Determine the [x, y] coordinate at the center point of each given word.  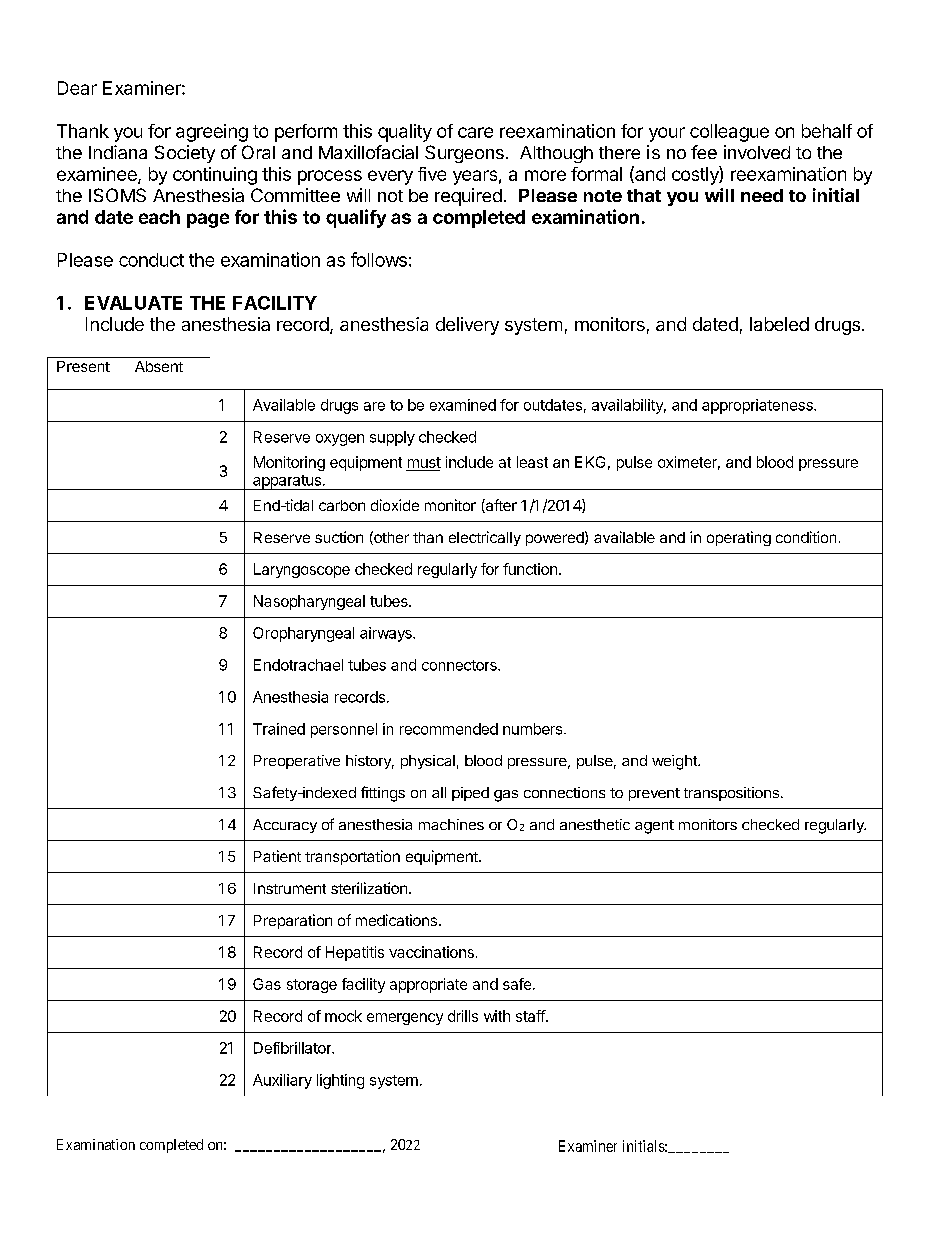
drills [463, 1016]
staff [531, 1016]
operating [739, 538]
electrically [485, 538]
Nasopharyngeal [309, 602]
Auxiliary [282, 1081]
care [475, 132]
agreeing [212, 133]
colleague [729, 133]
